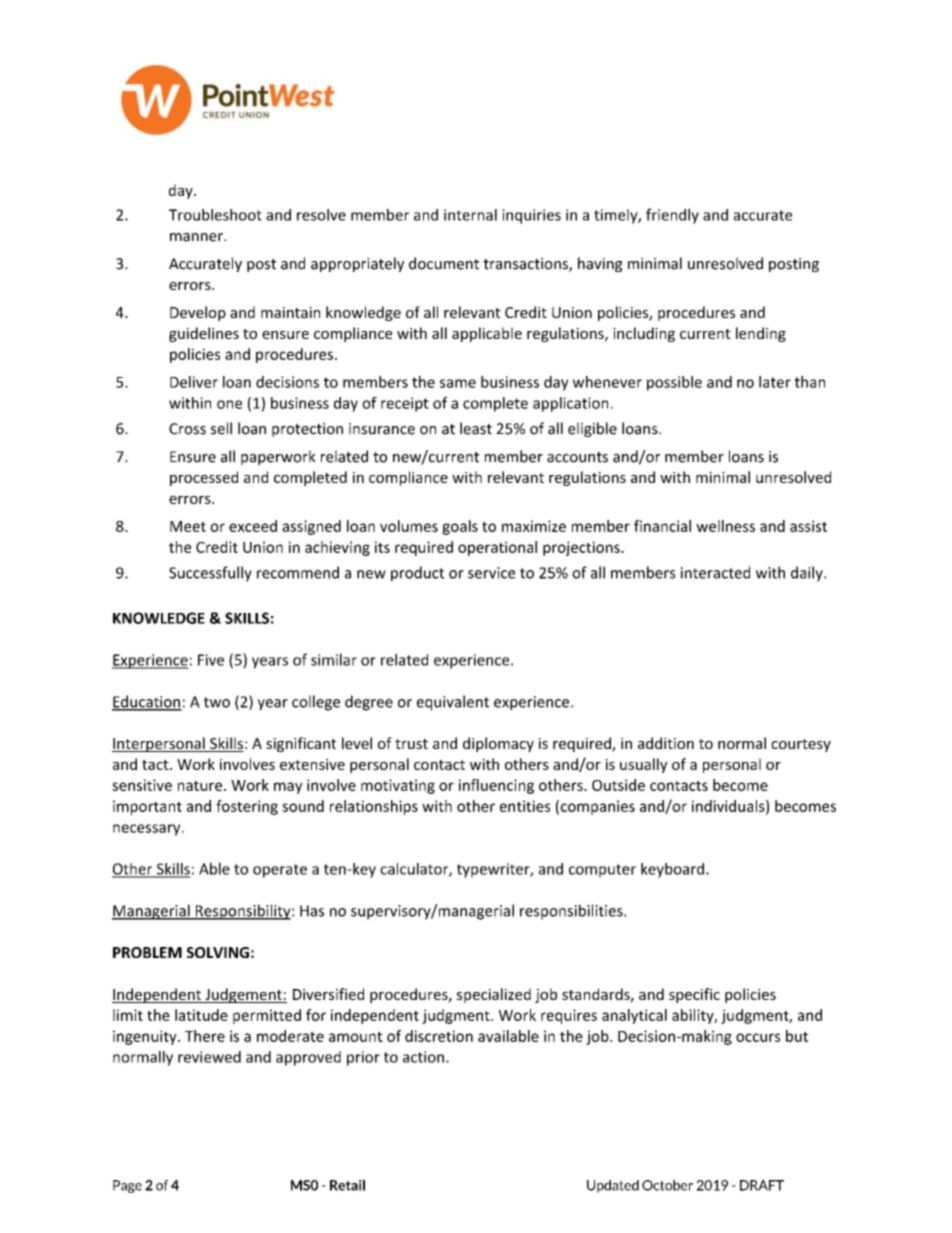  What do you see at coordinates (347, 1185) in the document?
I see `Retail` at bounding box center [347, 1185].
